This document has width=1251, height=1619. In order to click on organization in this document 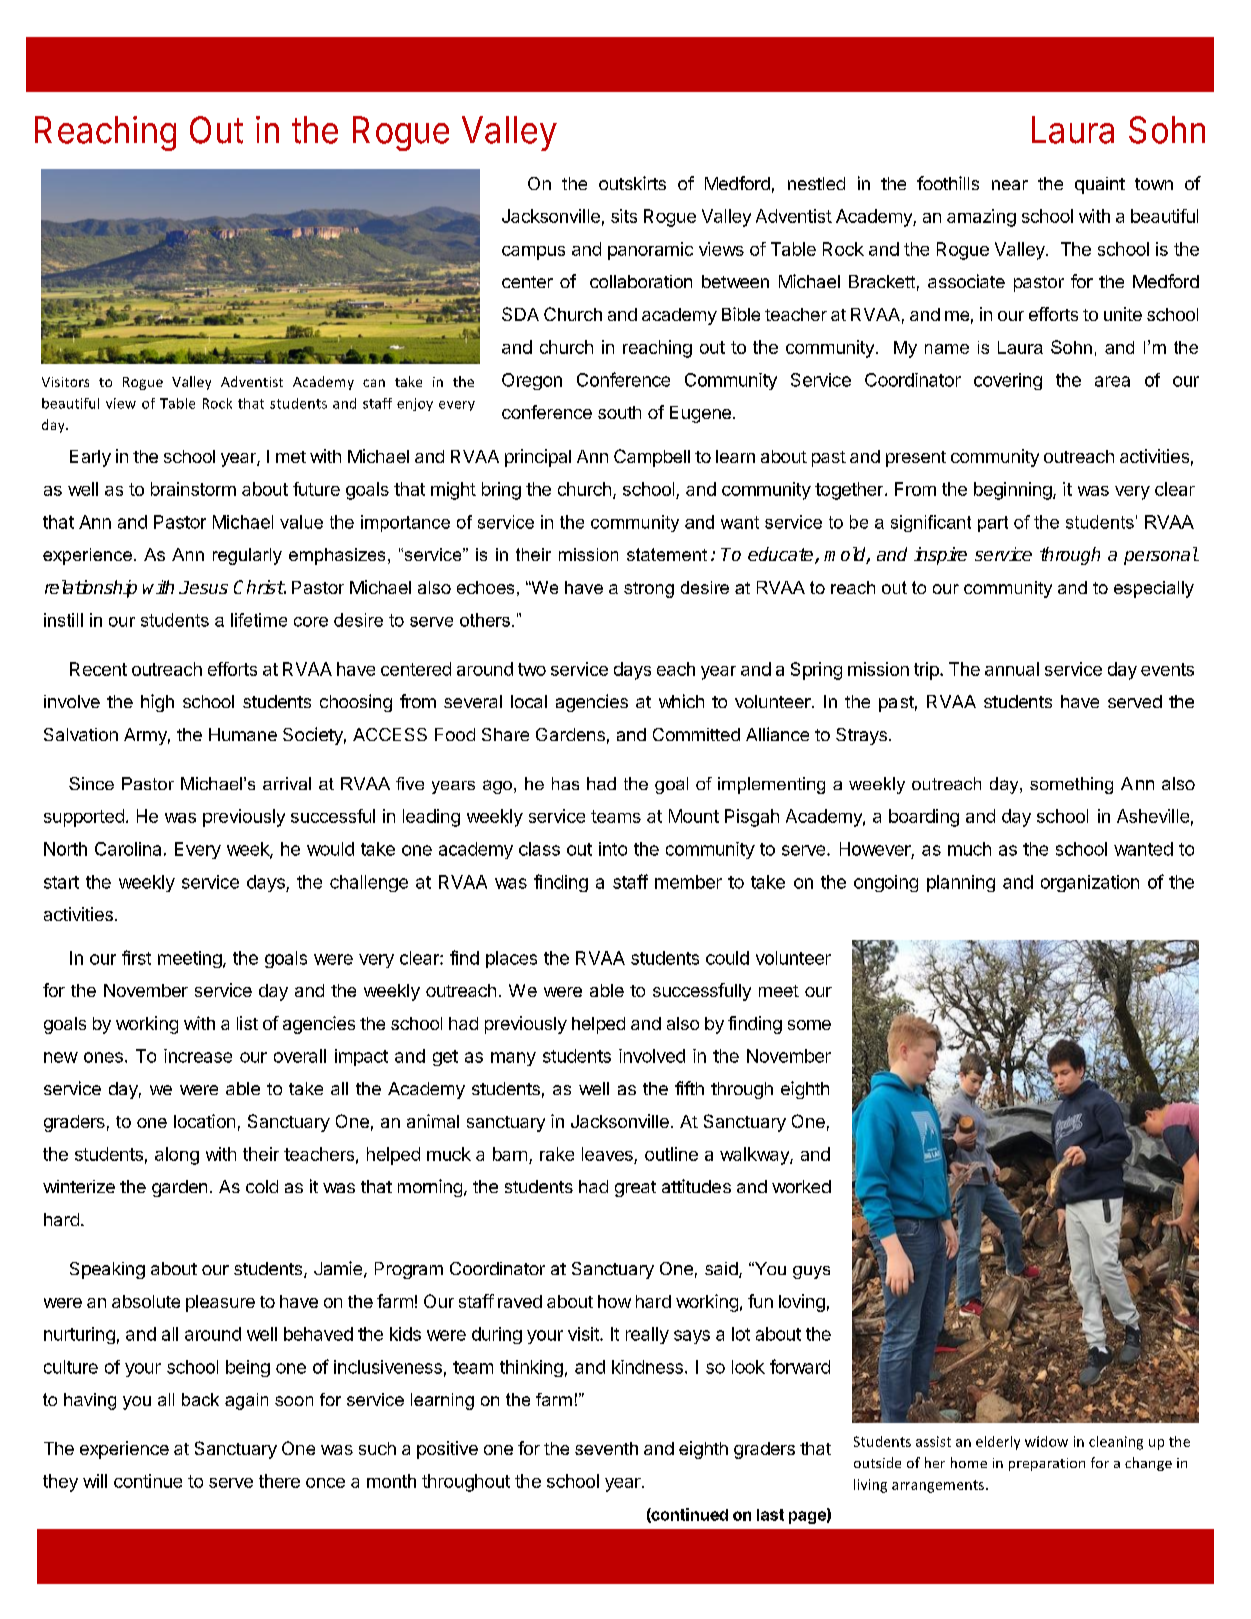, I will do `click(1090, 883)`.
